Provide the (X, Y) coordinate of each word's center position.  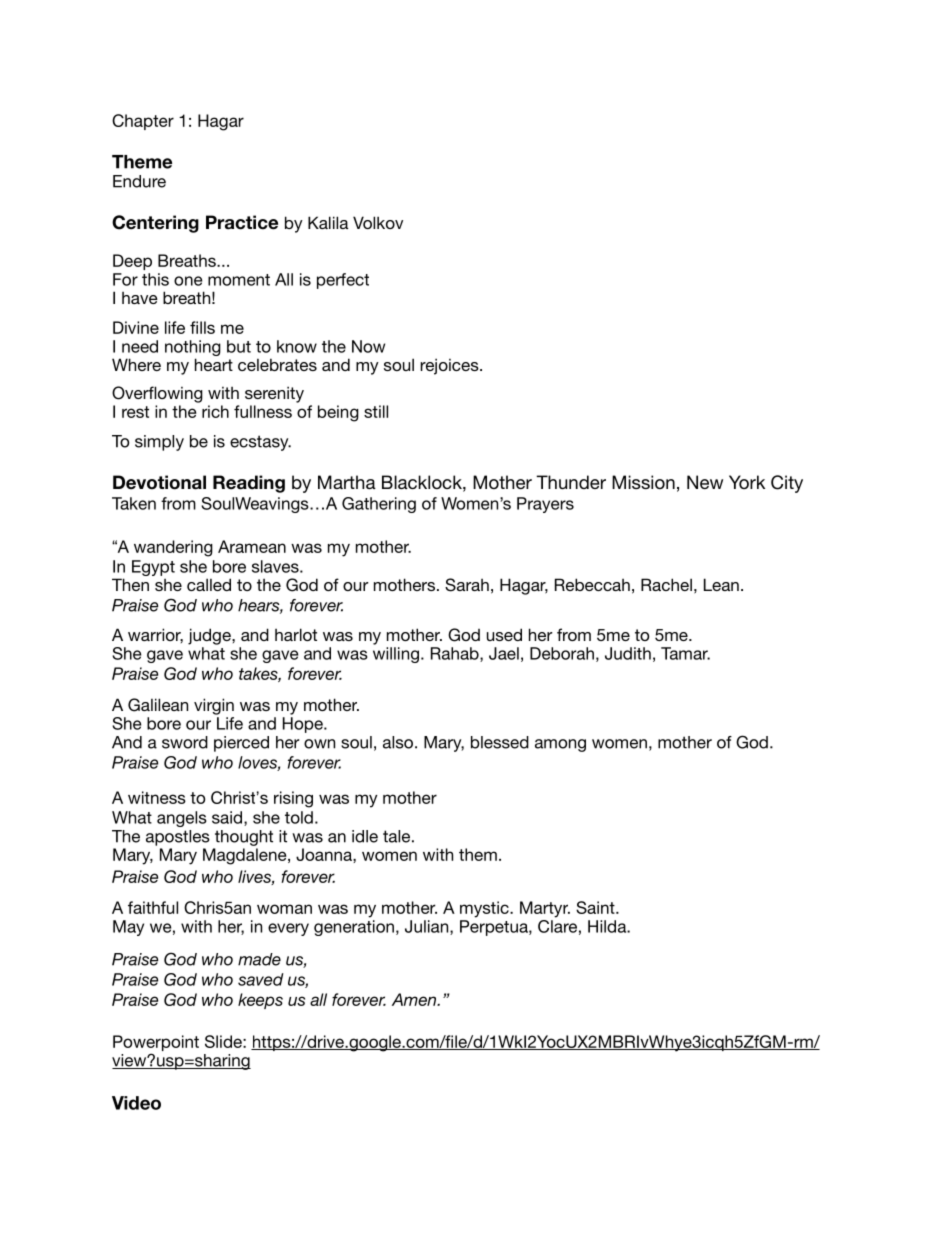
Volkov (378, 222)
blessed (500, 742)
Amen (415, 999)
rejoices (450, 366)
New (705, 482)
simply (159, 443)
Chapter (143, 122)
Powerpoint (156, 1044)
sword (185, 742)
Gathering (379, 505)
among (560, 745)
